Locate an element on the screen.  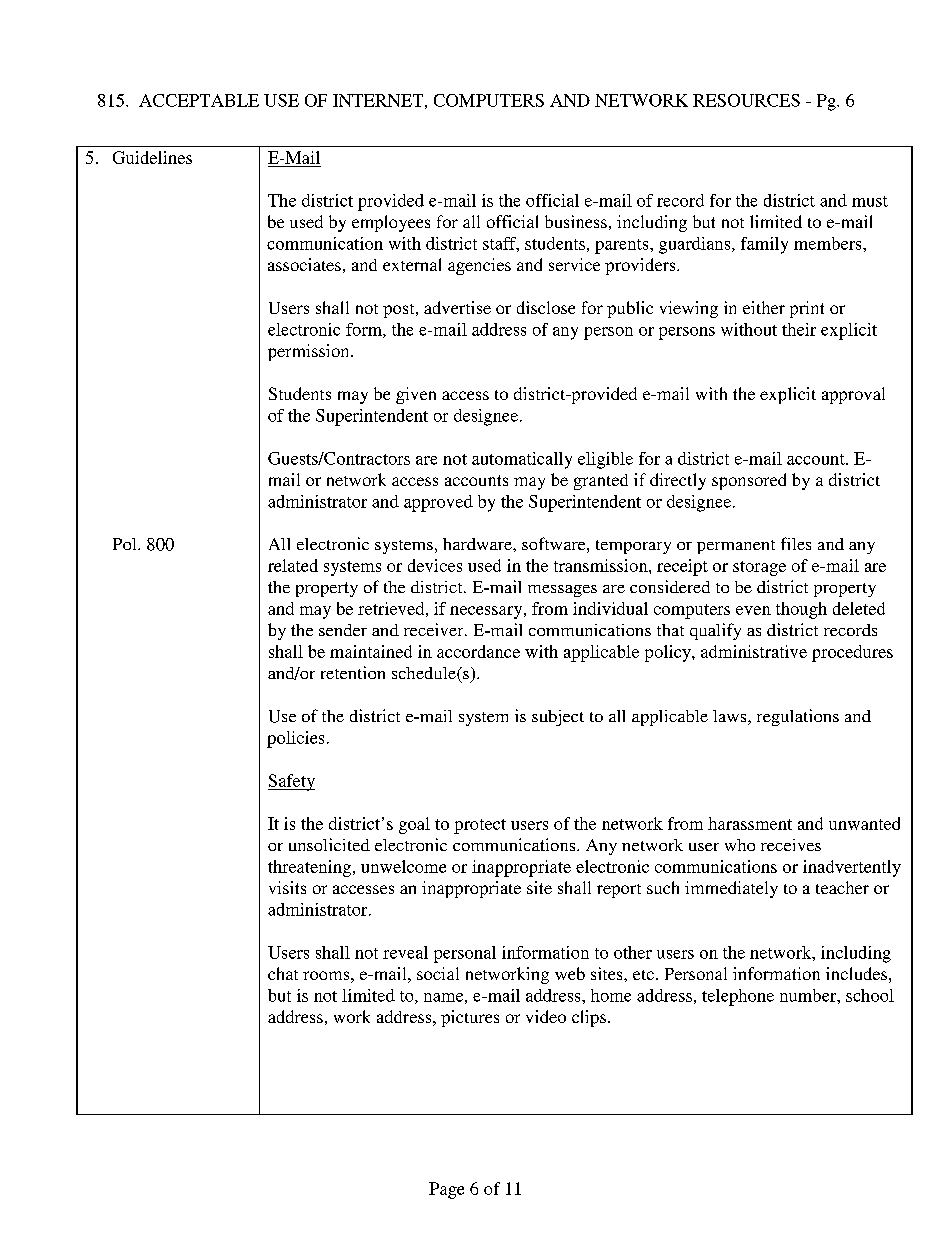
approval is located at coordinates (853, 395).
